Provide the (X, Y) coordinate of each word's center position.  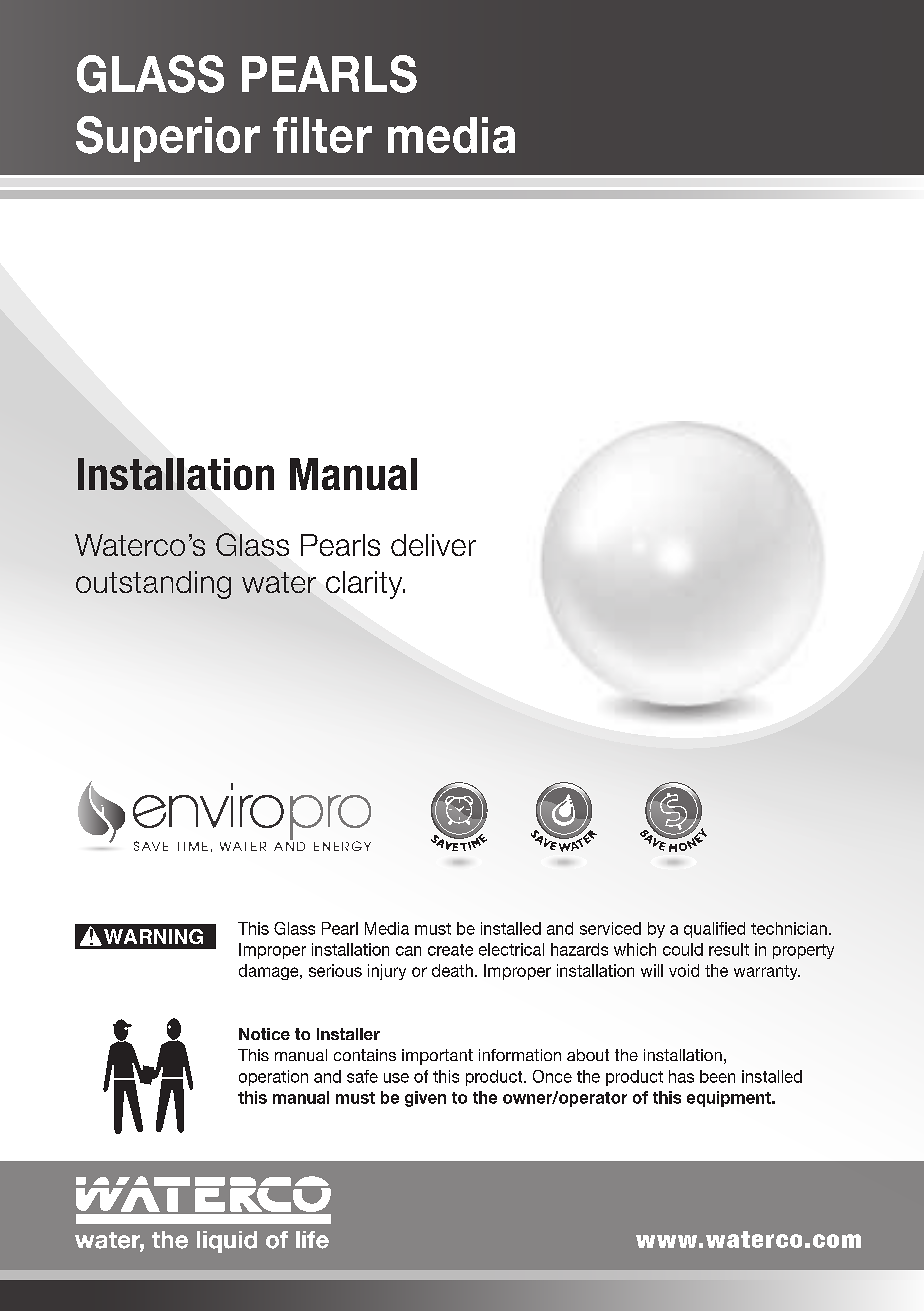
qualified (714, 930)
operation (273, 1078)
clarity (365, 585)
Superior (168, 139)
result (729, 949)
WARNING (153, 936)
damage (270, 972)
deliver (433, 545)
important (437, 1057)
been (717, 1076)
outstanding (153, 585)
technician (789, 928)
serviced (610, 928)
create (450, 950)
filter (322, 135)
